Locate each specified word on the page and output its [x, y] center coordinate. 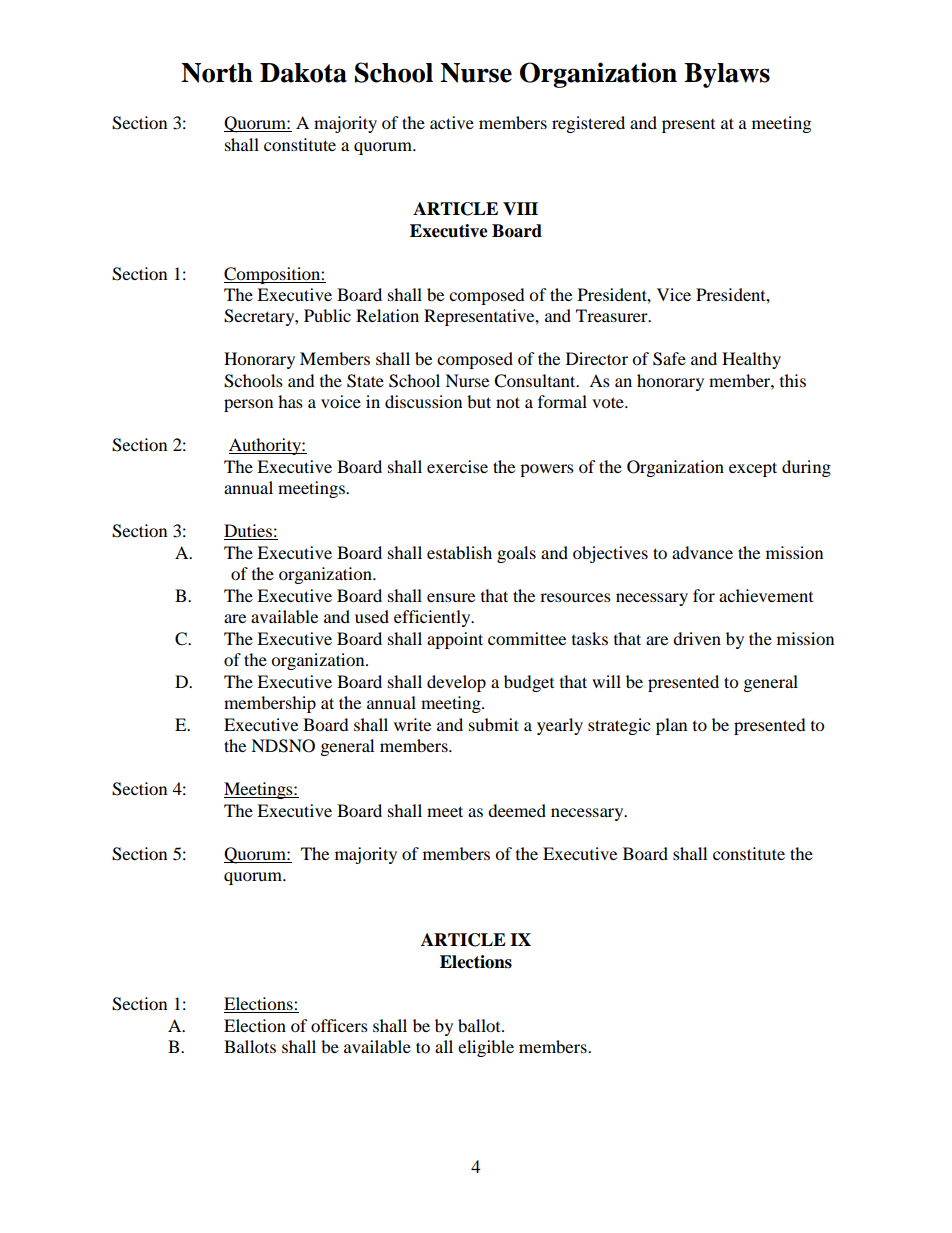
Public [327, 315]
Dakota [303, 73]
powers [547, 470]
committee [527, 638]
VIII [520, 208]
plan [671, 726]
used [372, 616]
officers [339, 1025]
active [452, 122]
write [412, 724]
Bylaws [727, 75]
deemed [517, 810]
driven [697, 638]
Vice [674, 294]
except [753, 469]
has [290, 401]
